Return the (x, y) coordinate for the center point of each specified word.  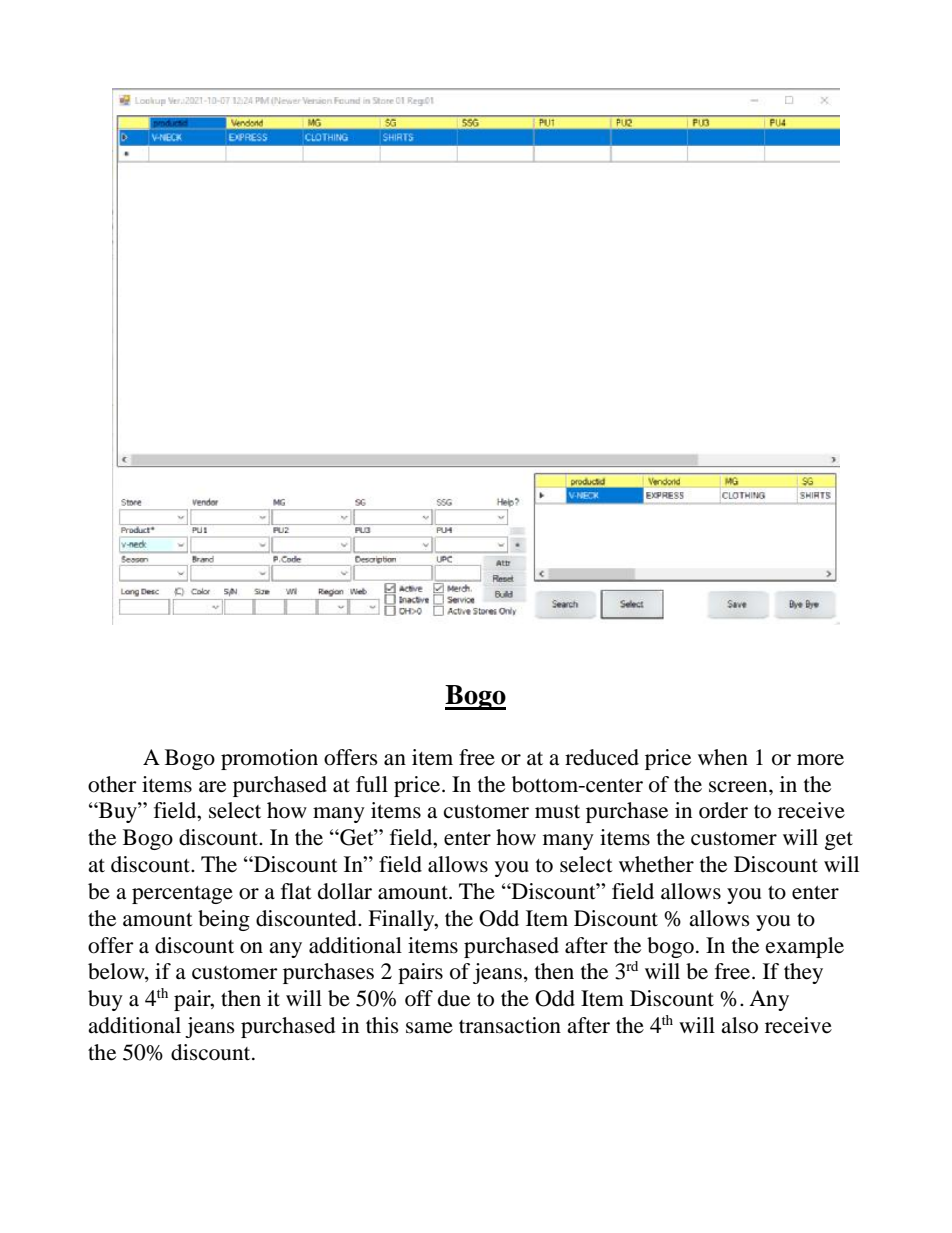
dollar (345, 891)
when (723, 757)
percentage (182, 895)
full (372, 784)
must (557, 812)
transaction (510, 1025)
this (382, 1025)
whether (656, 864)
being (224, 920)
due (454, 998)
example (805, 947)
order (723, 810)
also (739, 1025)
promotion (269, 759)
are (212, 787)
